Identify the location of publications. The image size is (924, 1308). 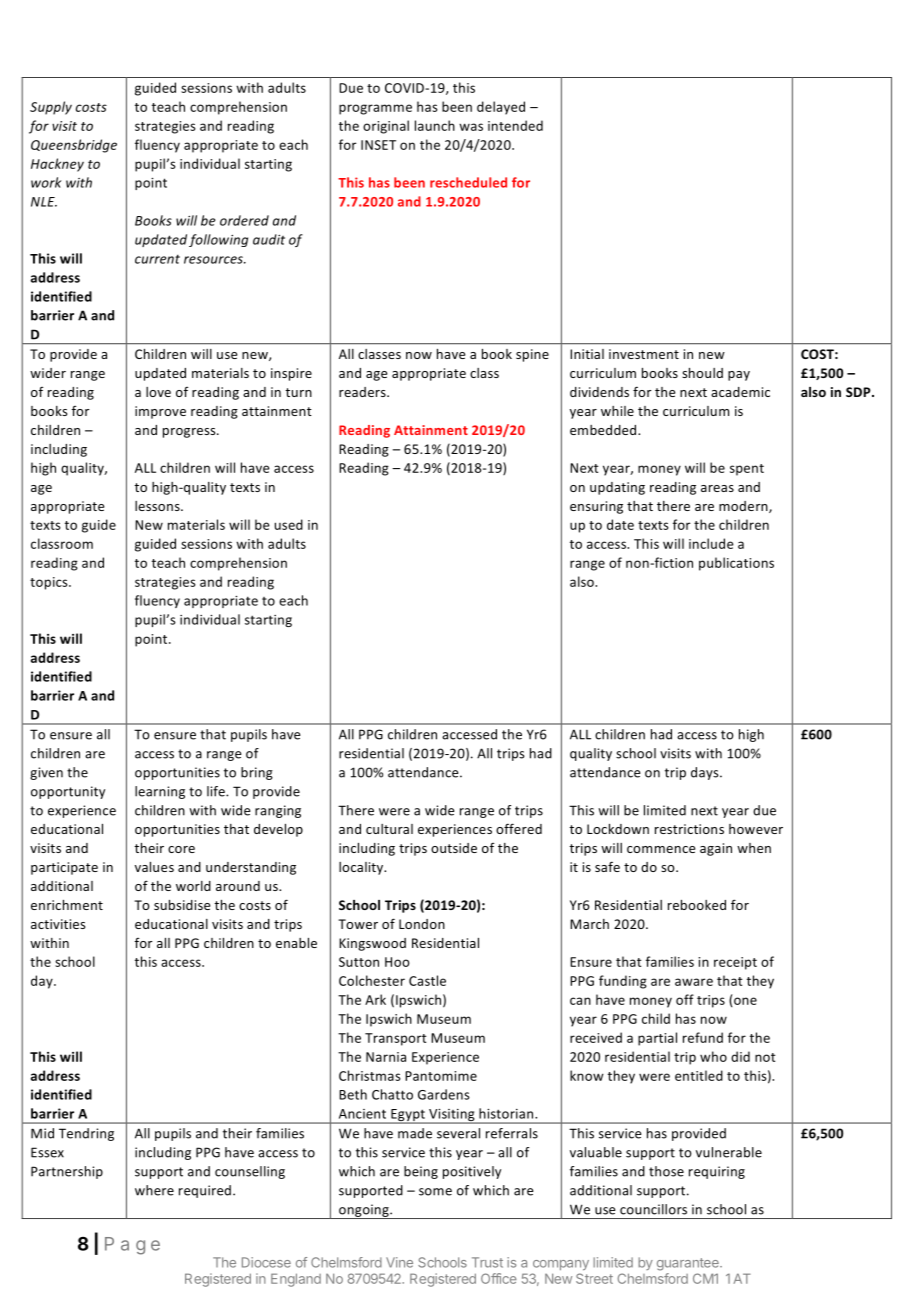
(736, 564).
